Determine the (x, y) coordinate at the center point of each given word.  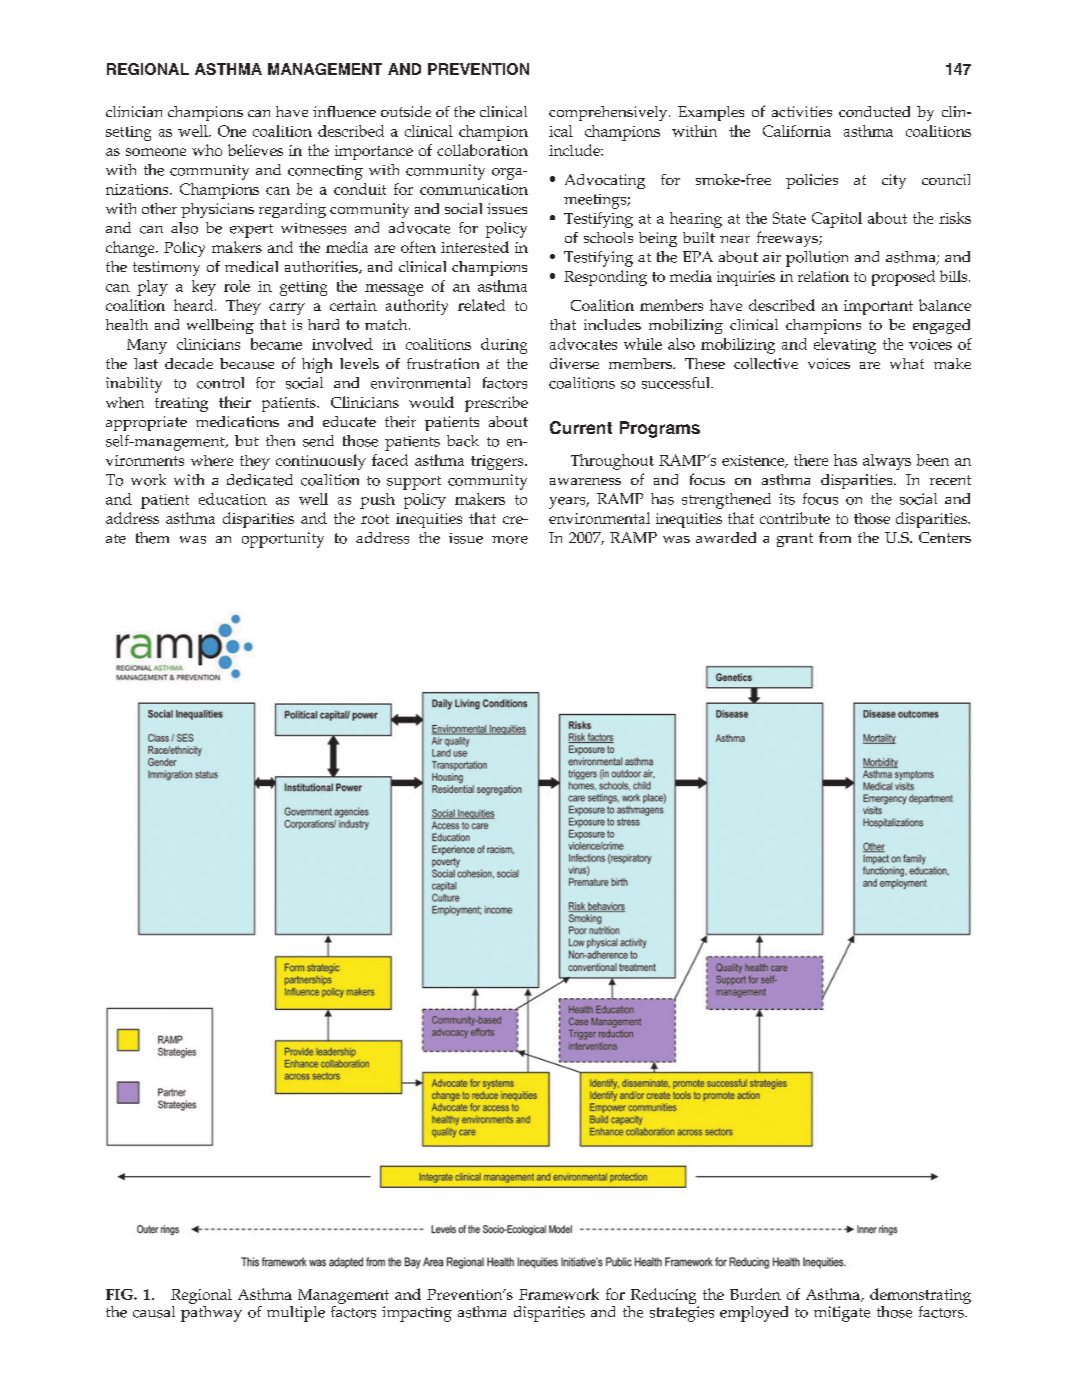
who (207, 150)
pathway (211, 1312)
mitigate (842, 1314)
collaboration (482, 150)
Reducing (663, 1297)
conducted (874, 111)
